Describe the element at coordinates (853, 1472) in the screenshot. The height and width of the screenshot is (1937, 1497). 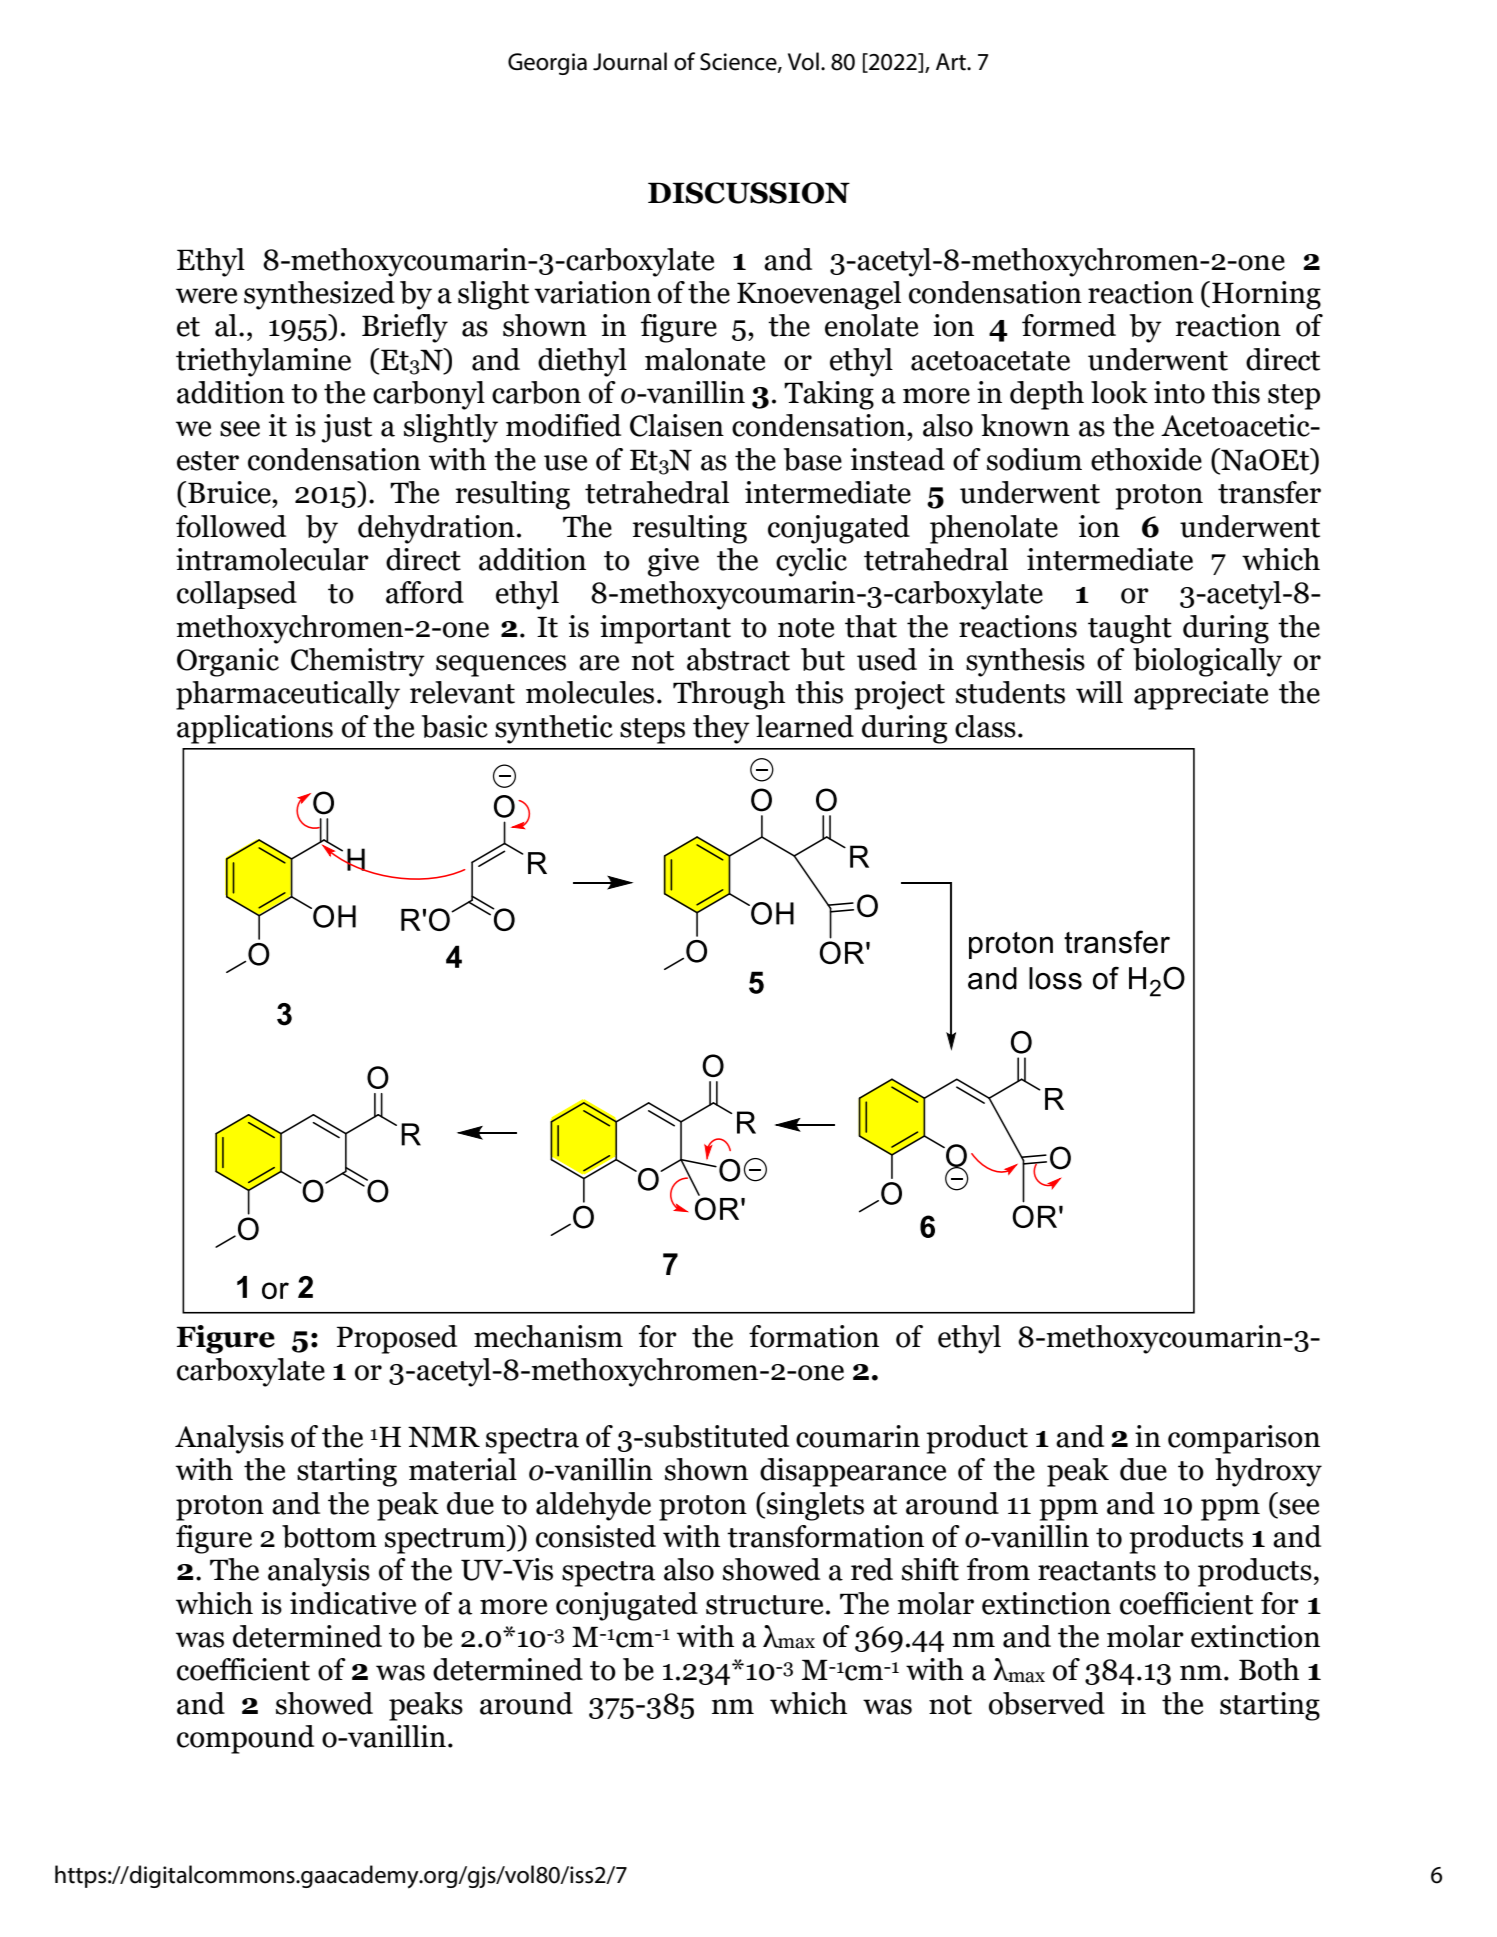
I see `disappearance` at that location.
